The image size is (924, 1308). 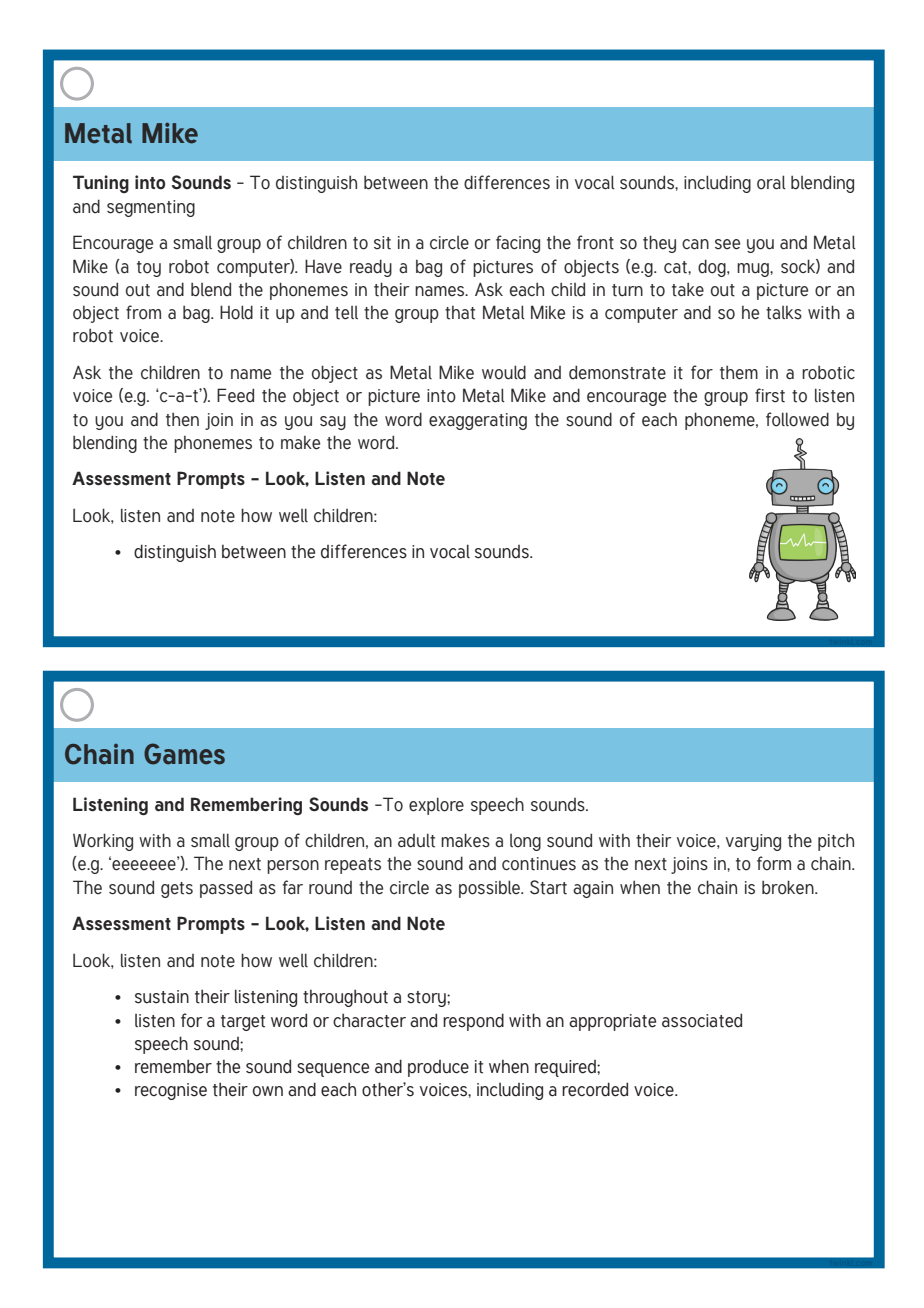 What do you see at coordinates (436, 806) in the screenshot?
I see `explore` at bounding box center [436, 806].
